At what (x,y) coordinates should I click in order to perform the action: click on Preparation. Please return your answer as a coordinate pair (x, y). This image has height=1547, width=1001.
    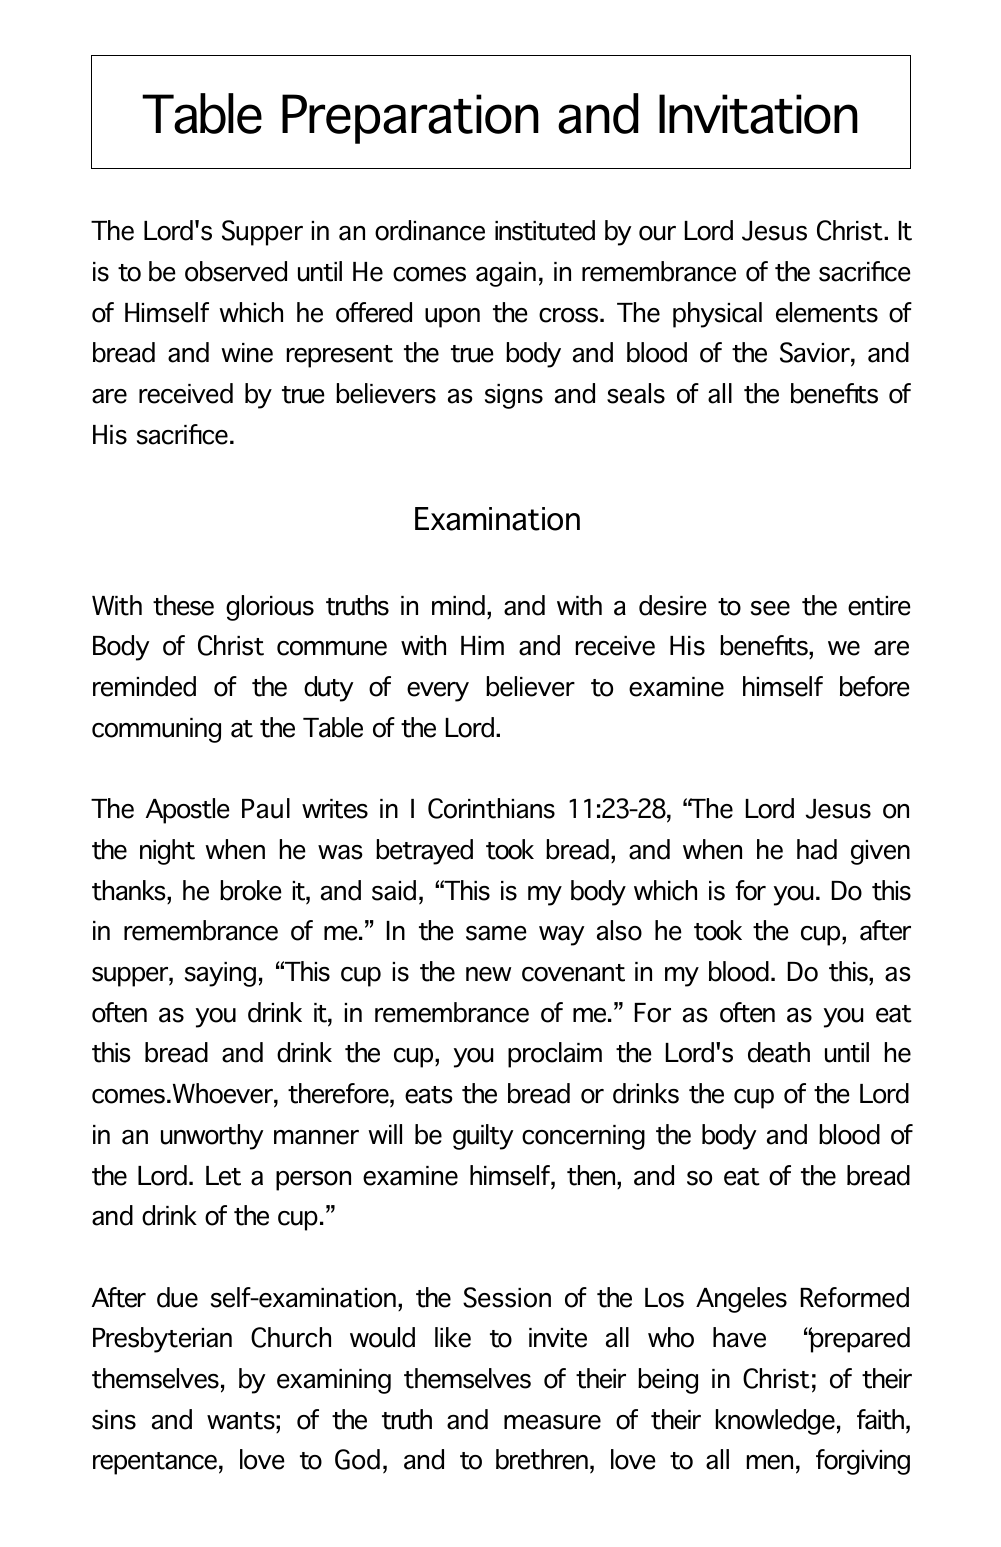
    Looking at the image, I should click on (410, 119).
